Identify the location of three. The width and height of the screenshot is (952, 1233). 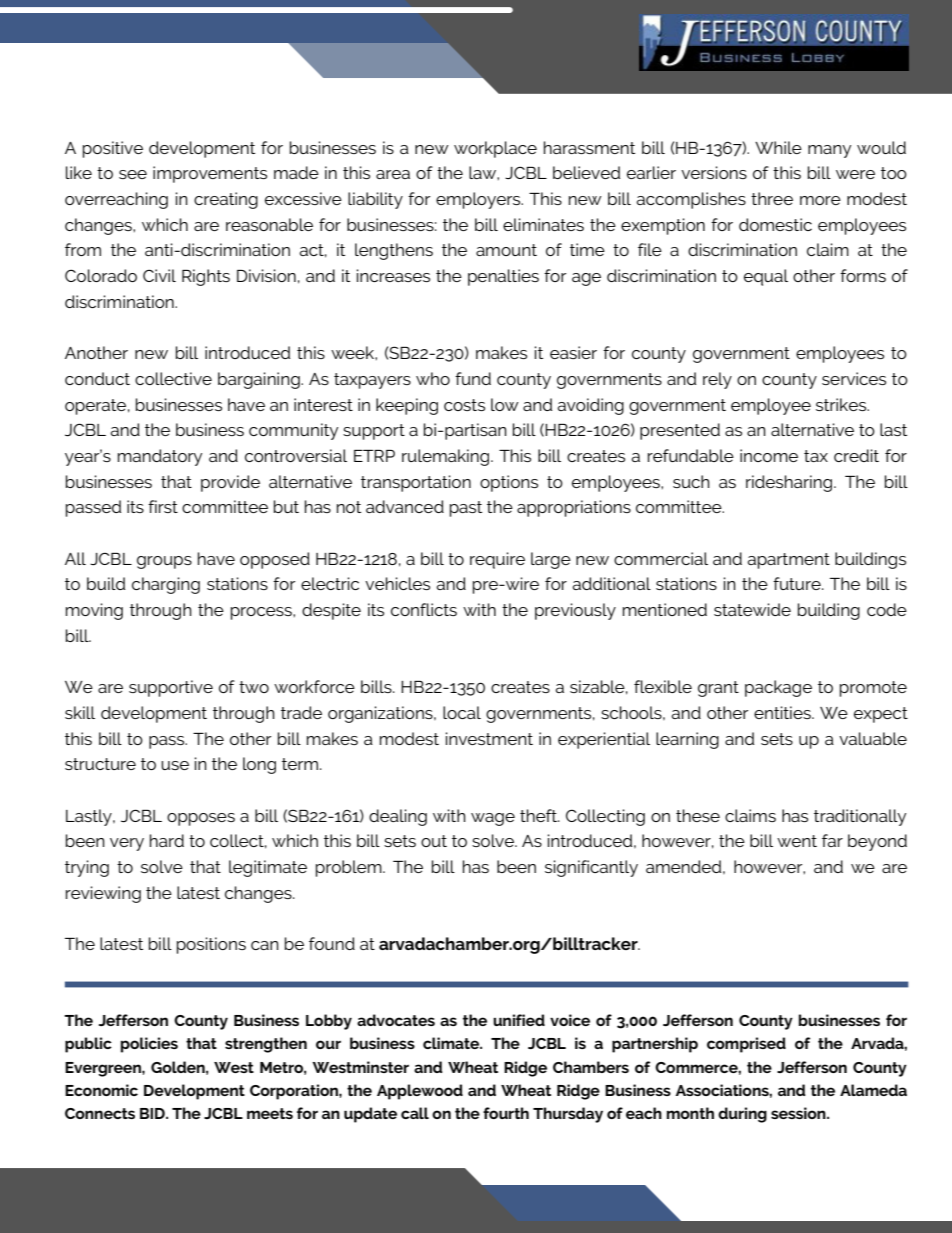
(772, 198).
